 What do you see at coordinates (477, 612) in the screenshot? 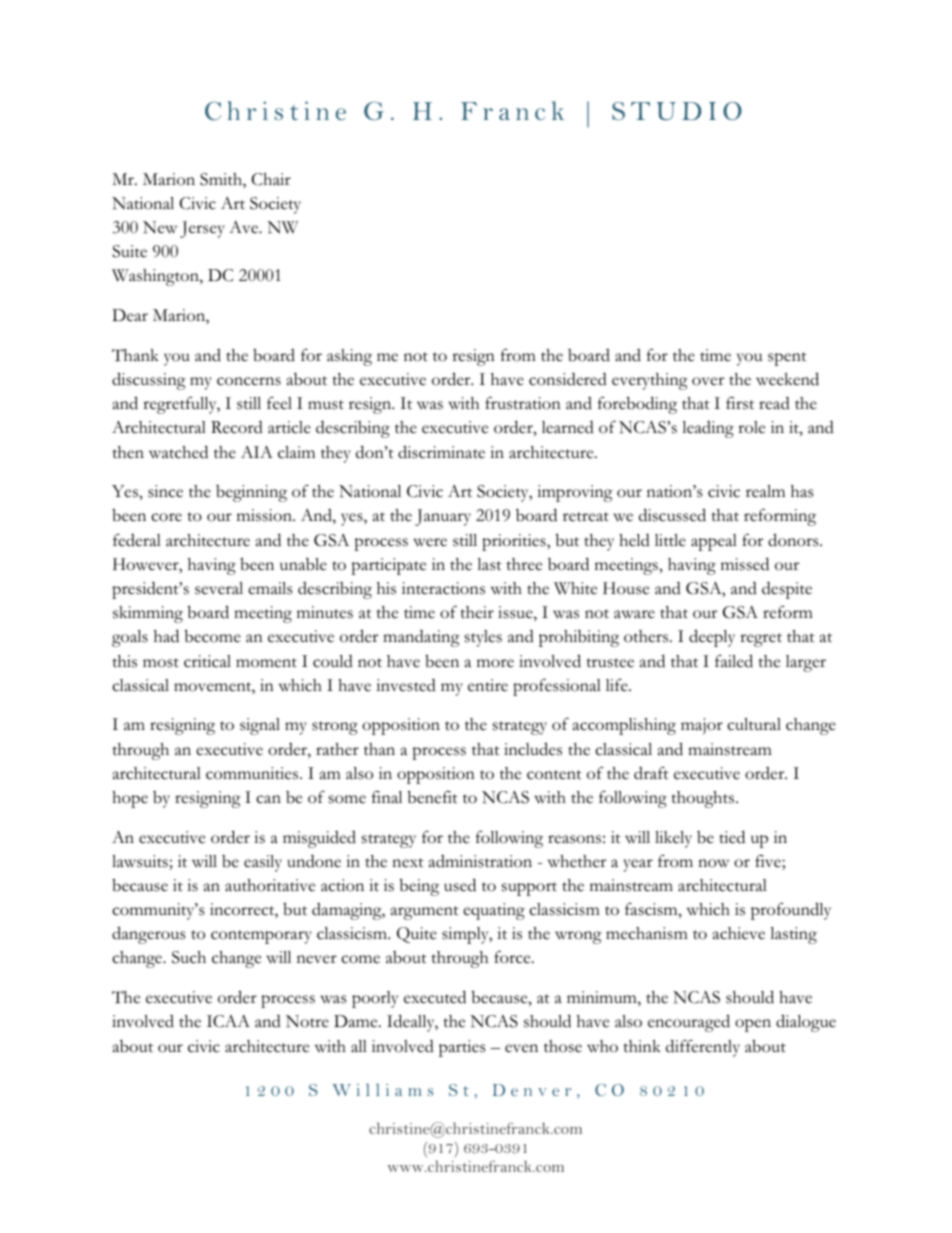
I see `their` at bounding box center [477, 612].
